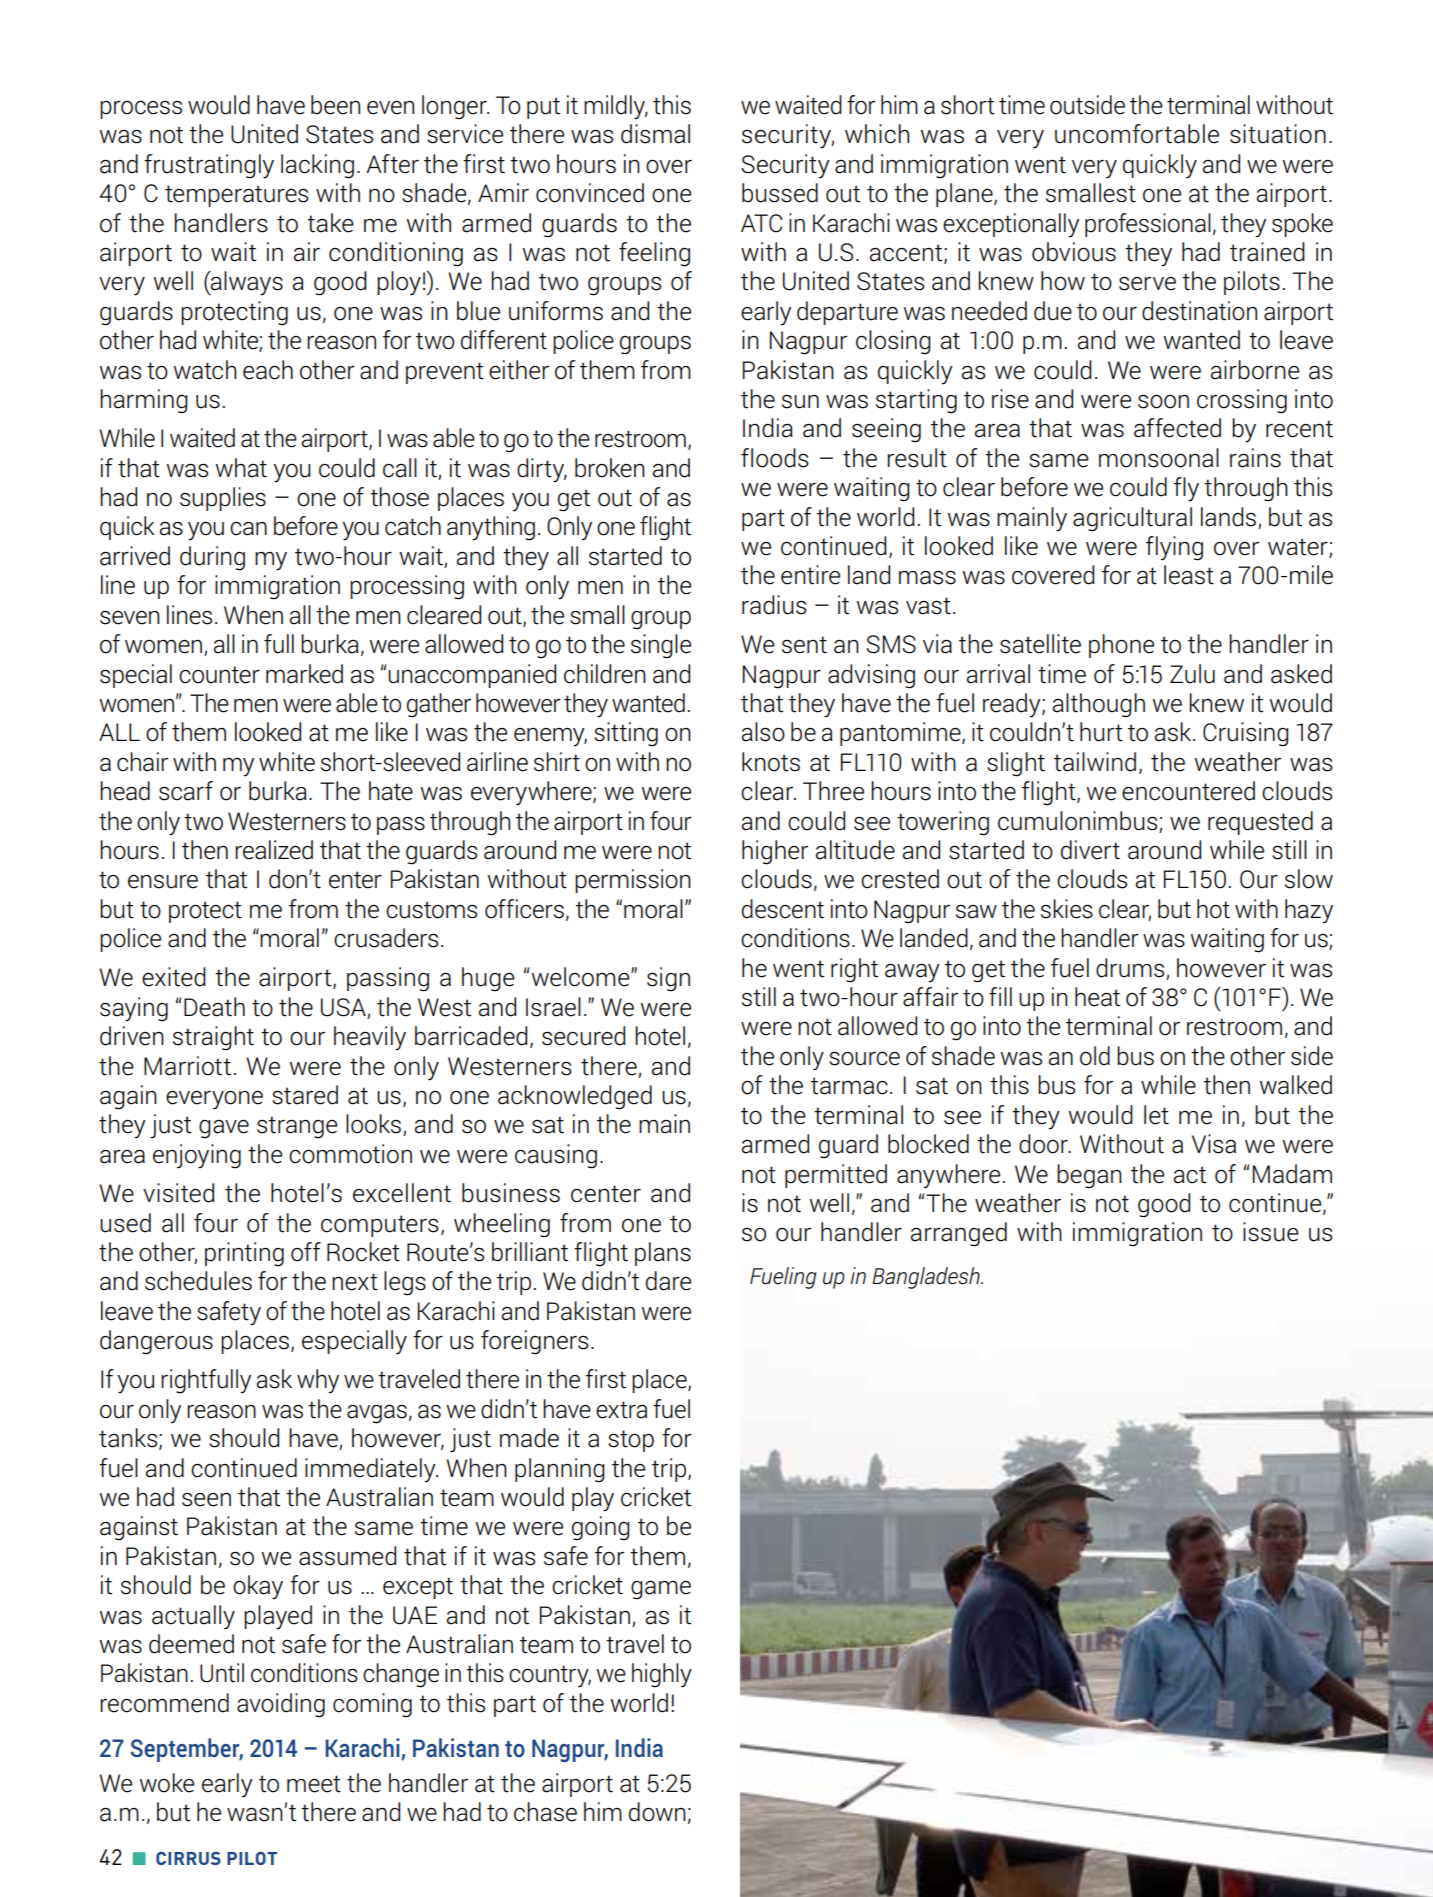 This screenshot has height=1897, width=1433. Describe the element at coordinates (662, 1675) in the screenshot. I see `highly` at that location.
